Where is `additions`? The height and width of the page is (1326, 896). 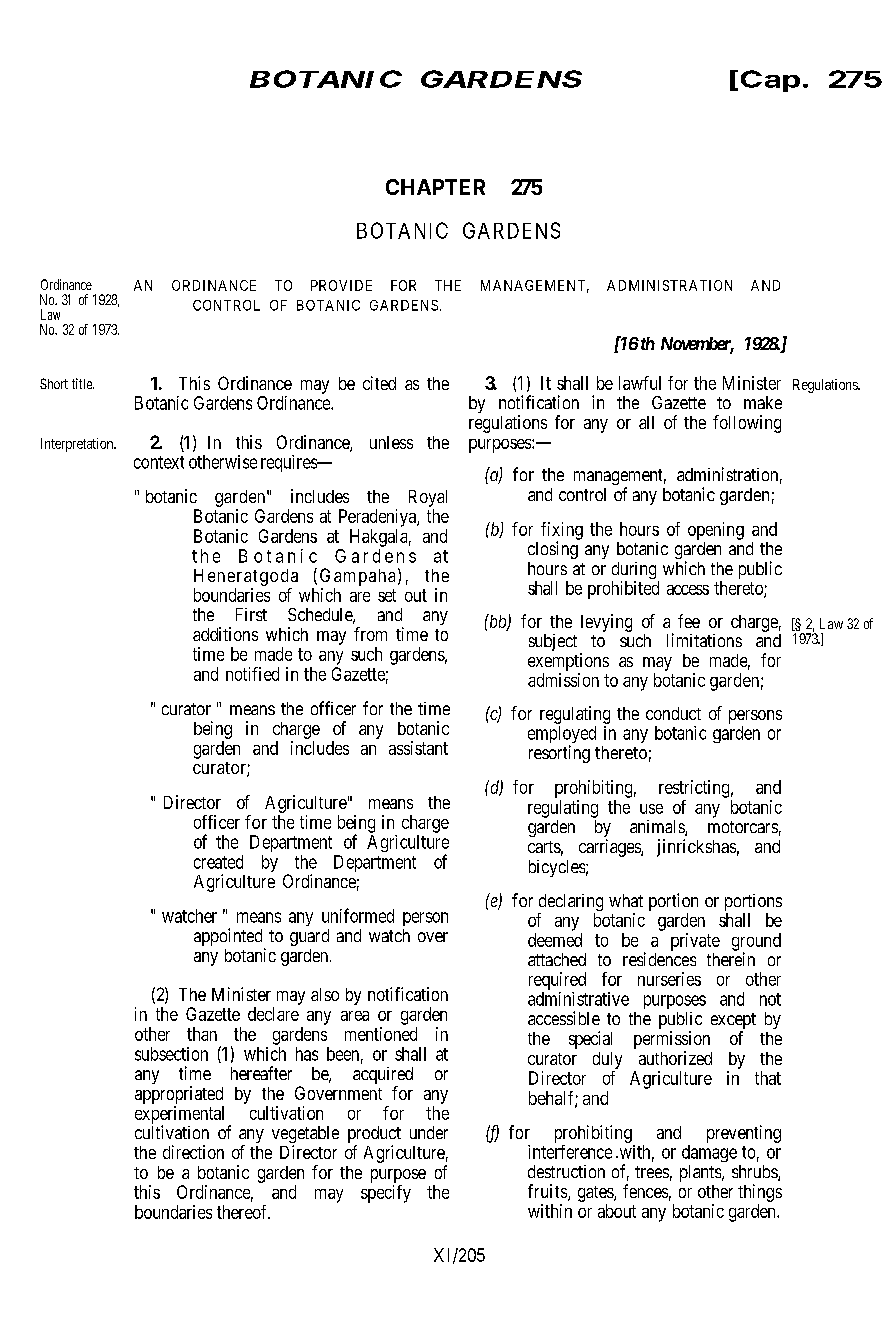 additions is located at coordinates (225, 634).
